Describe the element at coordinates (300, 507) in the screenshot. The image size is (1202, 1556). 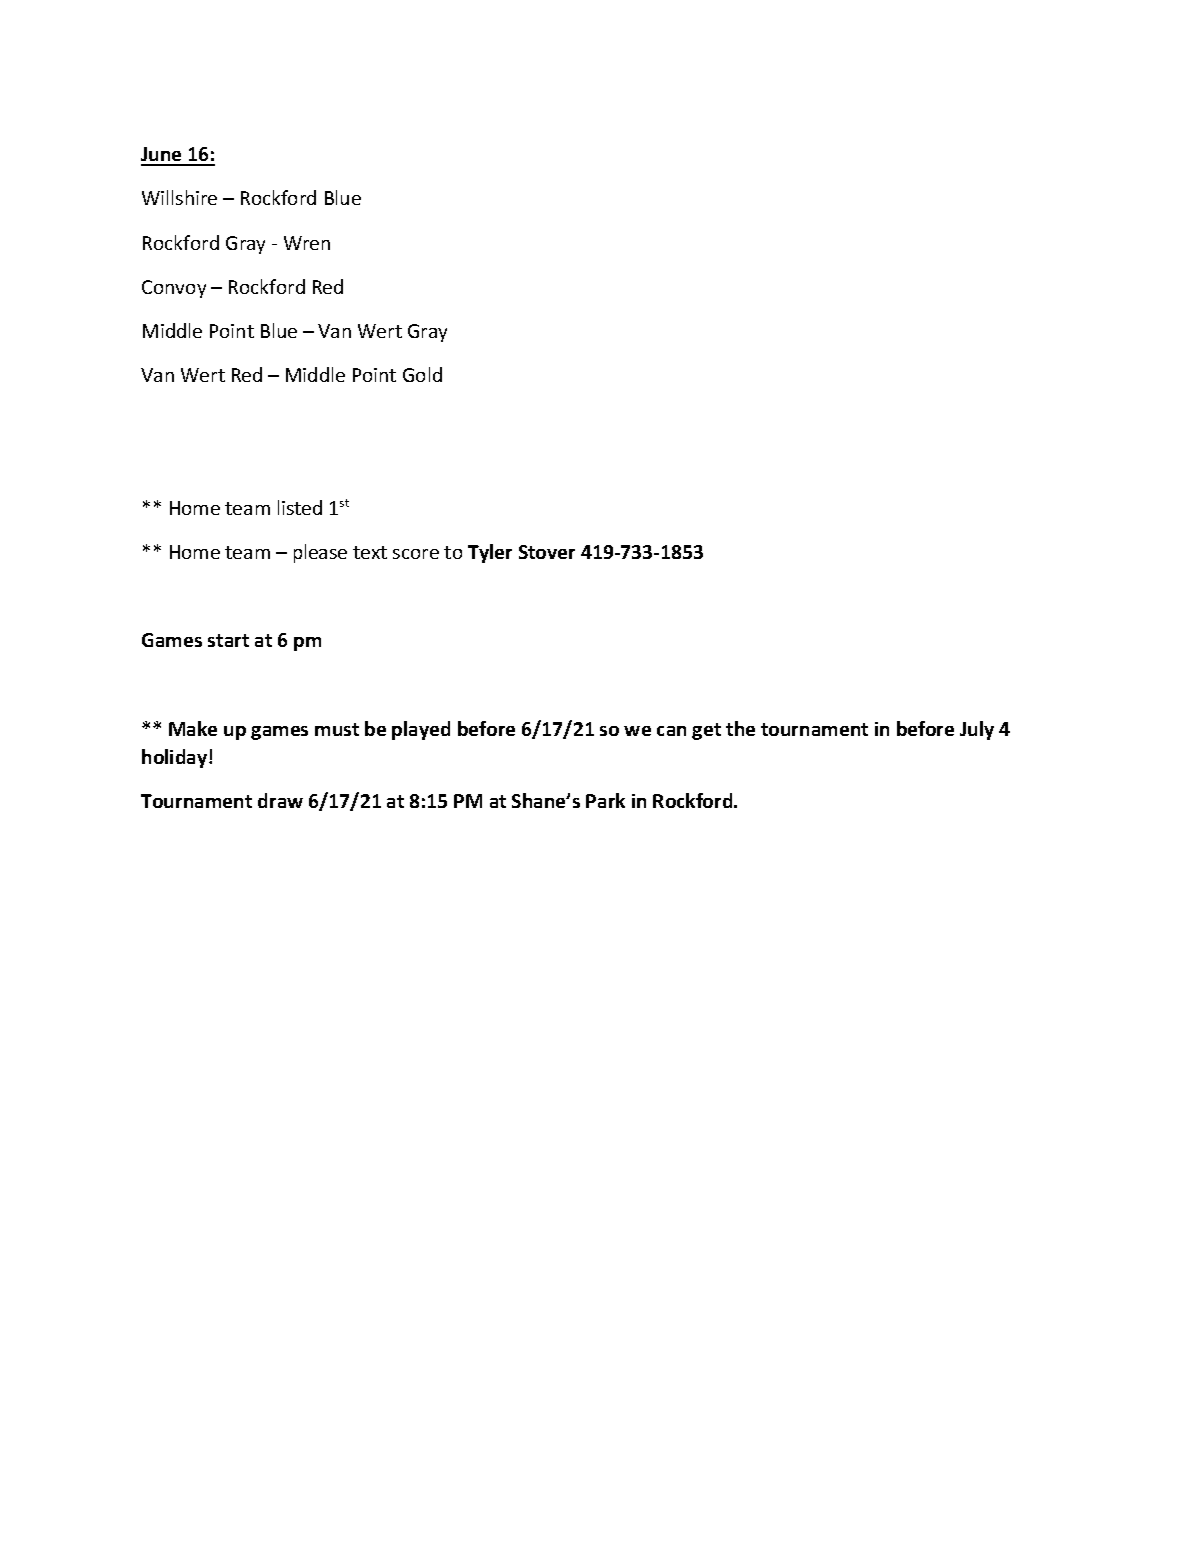
I see `listed` at that location.
